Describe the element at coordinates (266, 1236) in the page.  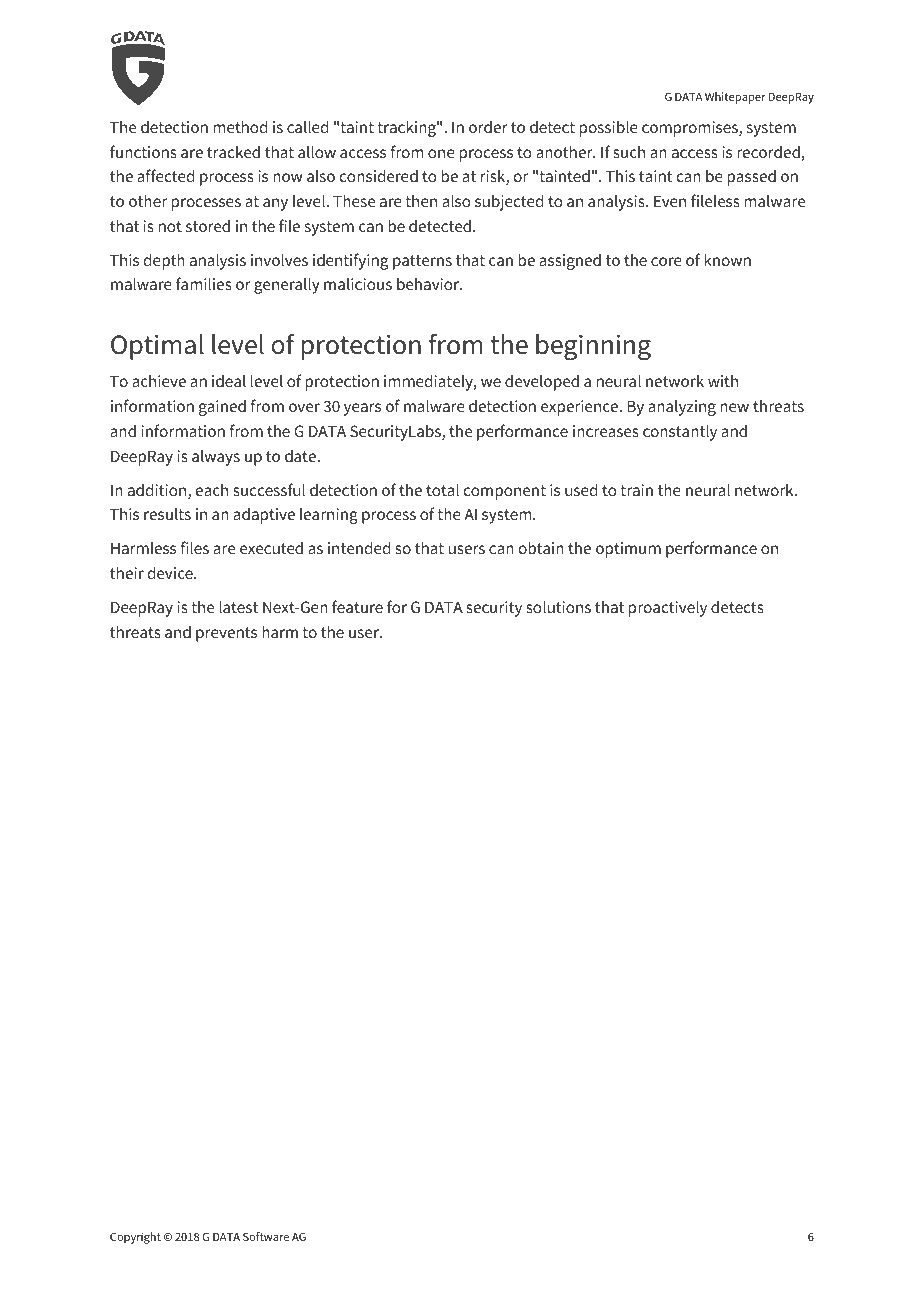
I see `Software` at that location.
